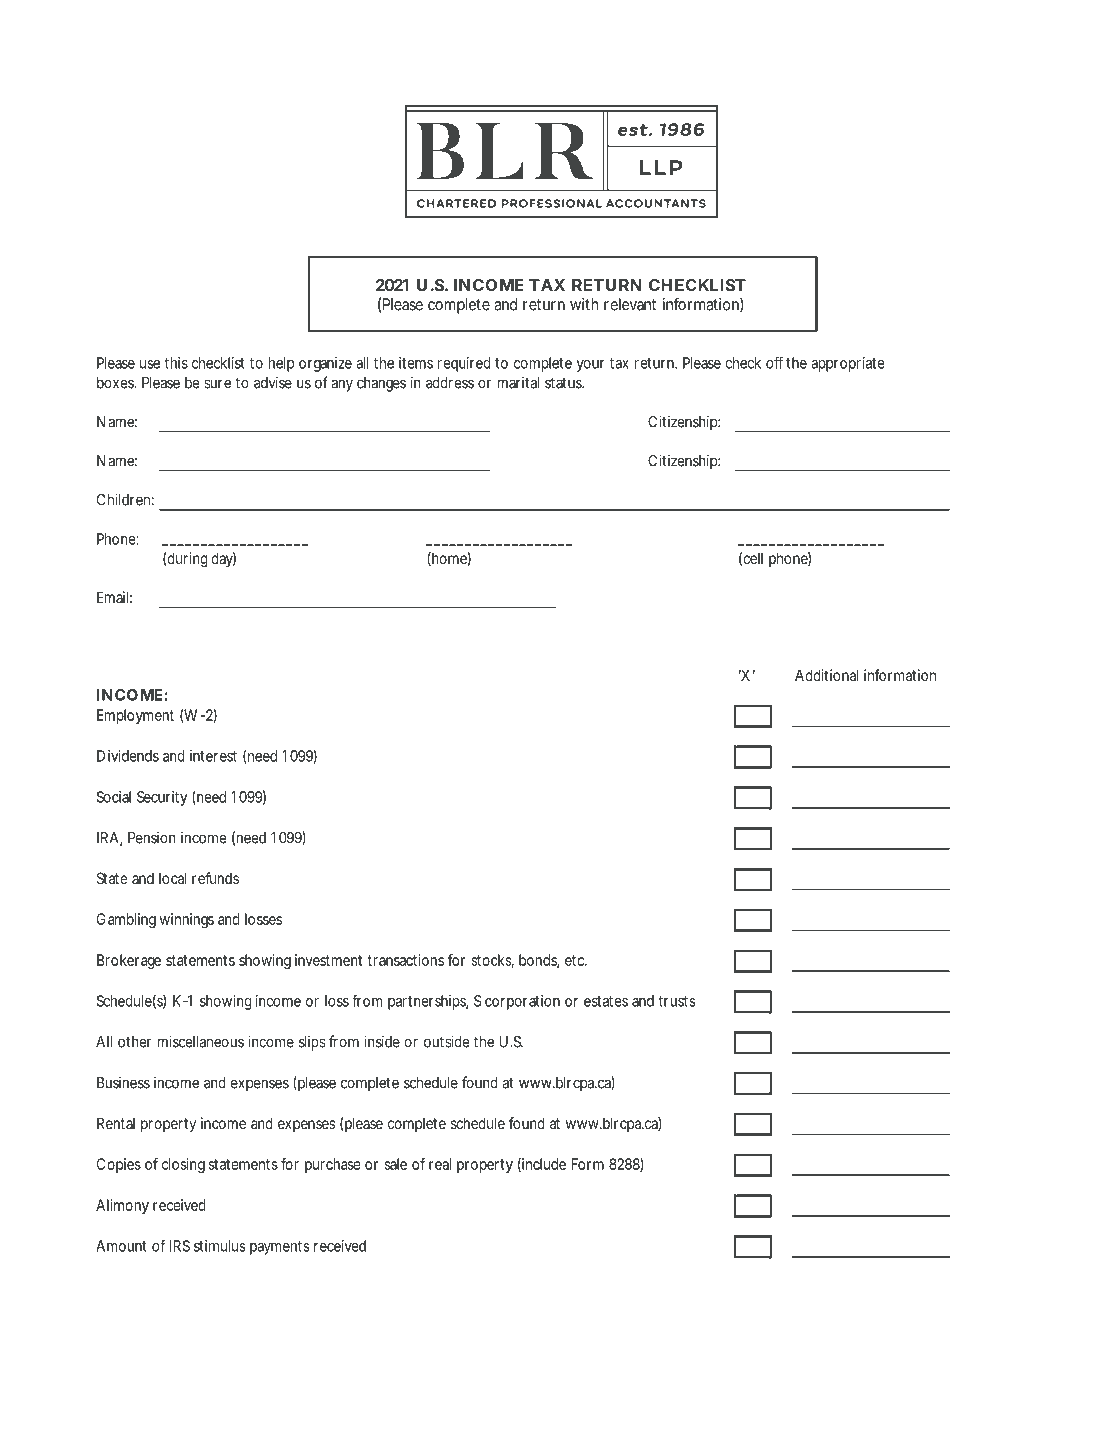 Image resolution: width=1119 pixels, height=1448 pixels. What do you see at coordinates (450, 383) in the screenshot?
I see `address` at bounding box center [450, 383].
